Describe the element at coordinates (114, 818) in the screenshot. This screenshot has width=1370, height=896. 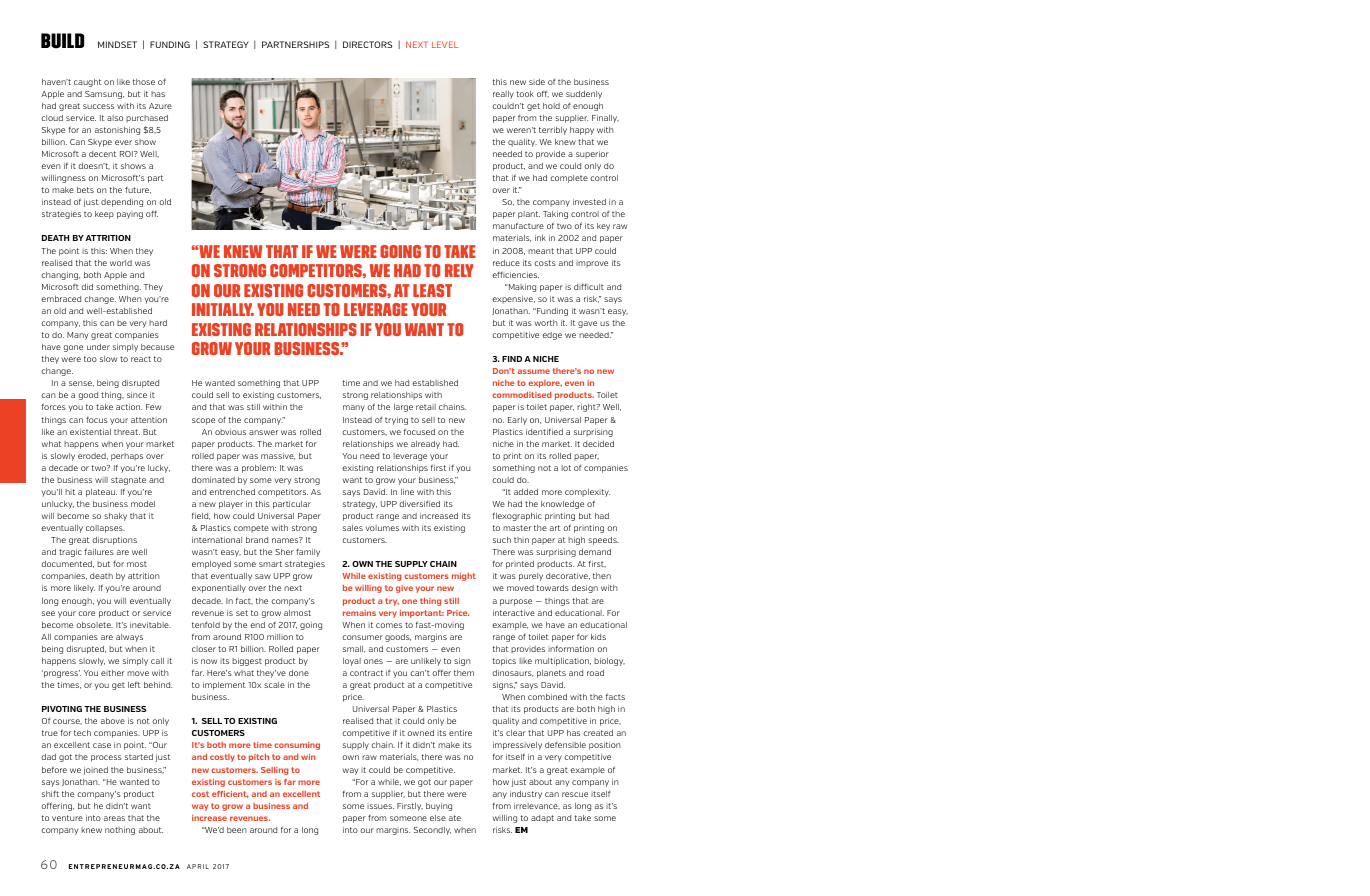
I see `areas` at that location.
